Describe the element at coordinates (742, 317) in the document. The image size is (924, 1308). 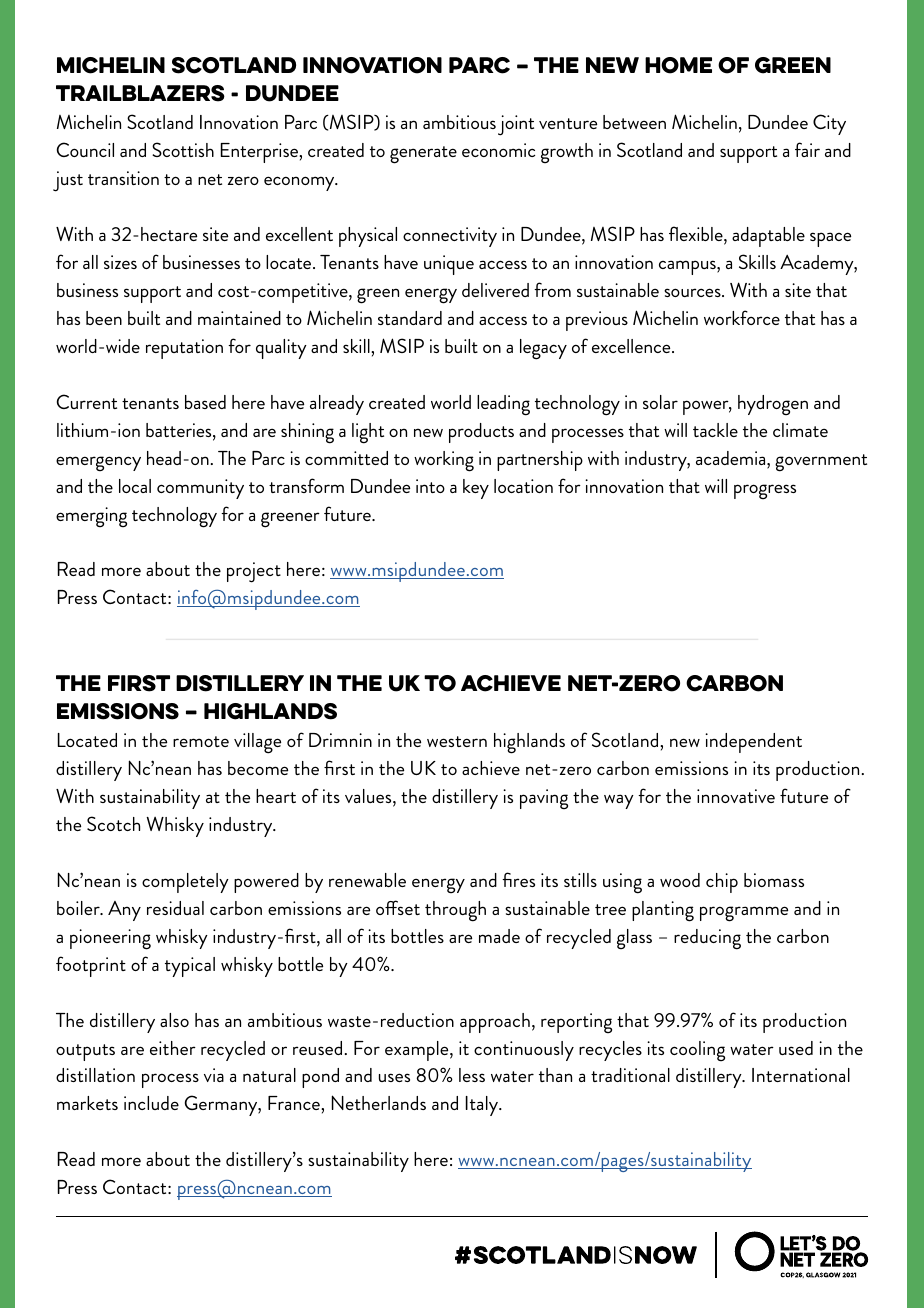
I see `workforce` at that location.
